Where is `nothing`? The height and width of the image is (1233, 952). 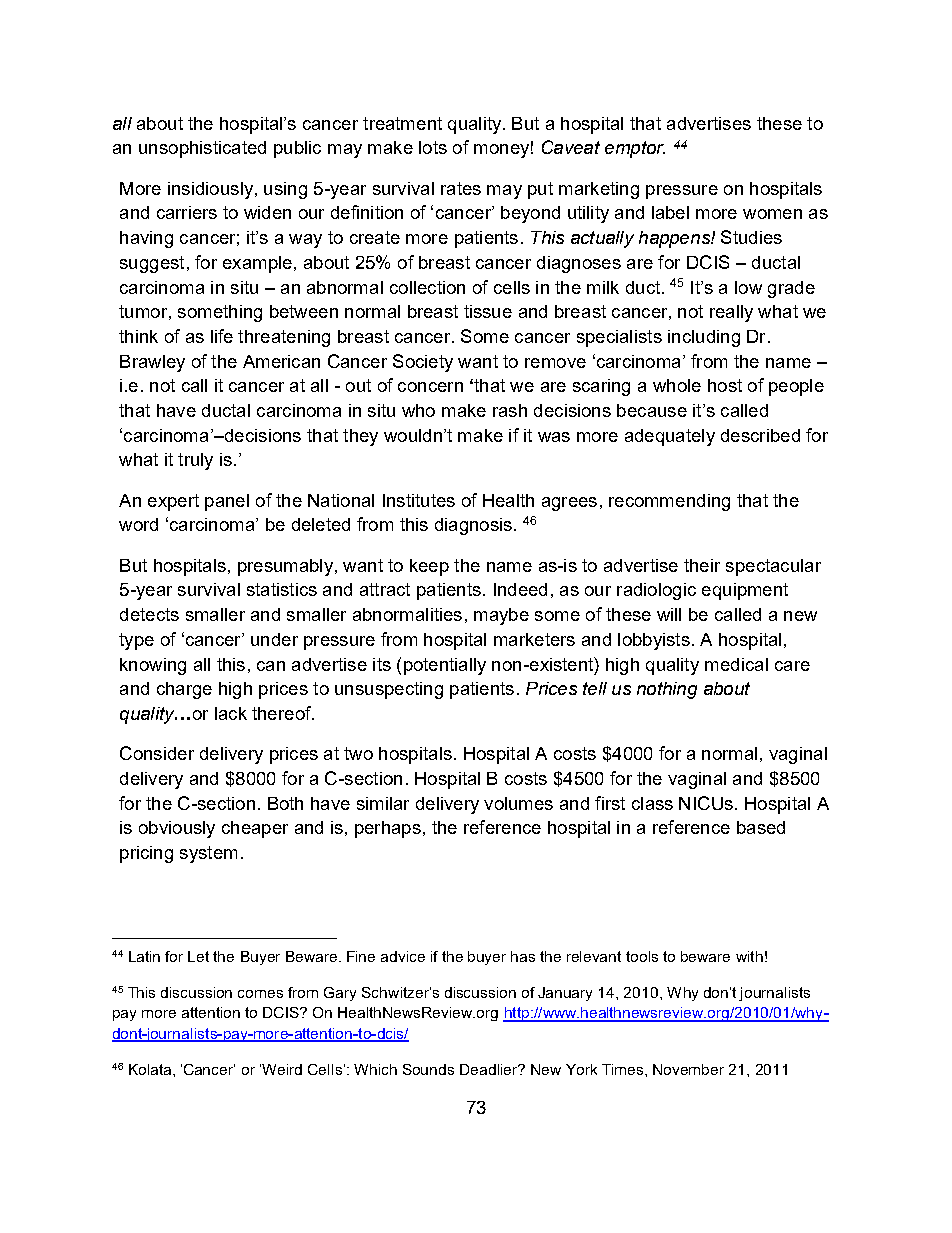 nothing is located at coordinates (667, 690).
